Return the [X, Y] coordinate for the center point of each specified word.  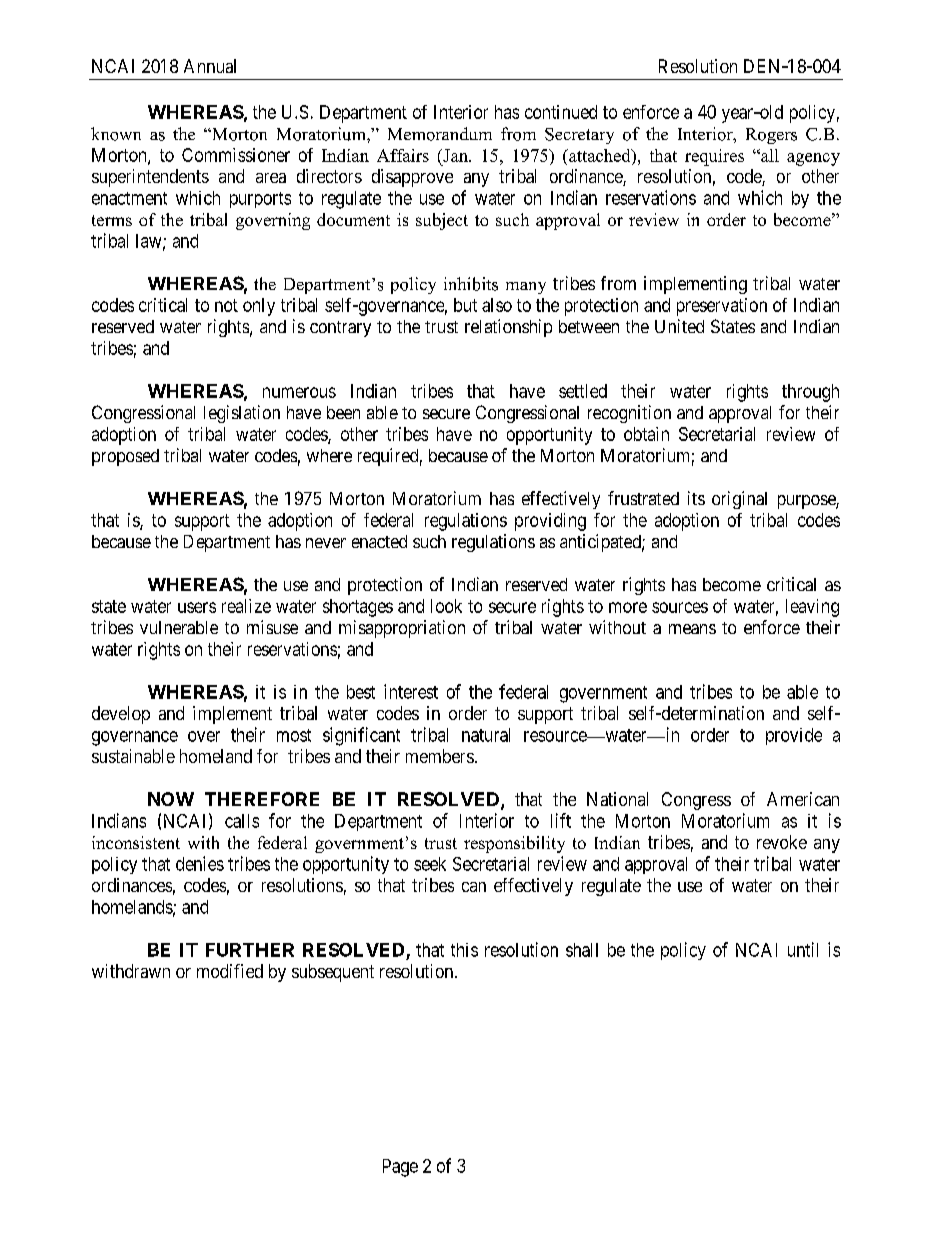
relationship [508, 328]
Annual [210, 66]
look [446, 606]
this [464, 950]
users [197, 607]
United [679, 326]
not [226, 305]
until [803, 949]
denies [200, 863]
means [692, 629]
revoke [782, 842]
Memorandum [440, 134]
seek [430, 864]
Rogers [771, 136]
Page [400, 1168]
